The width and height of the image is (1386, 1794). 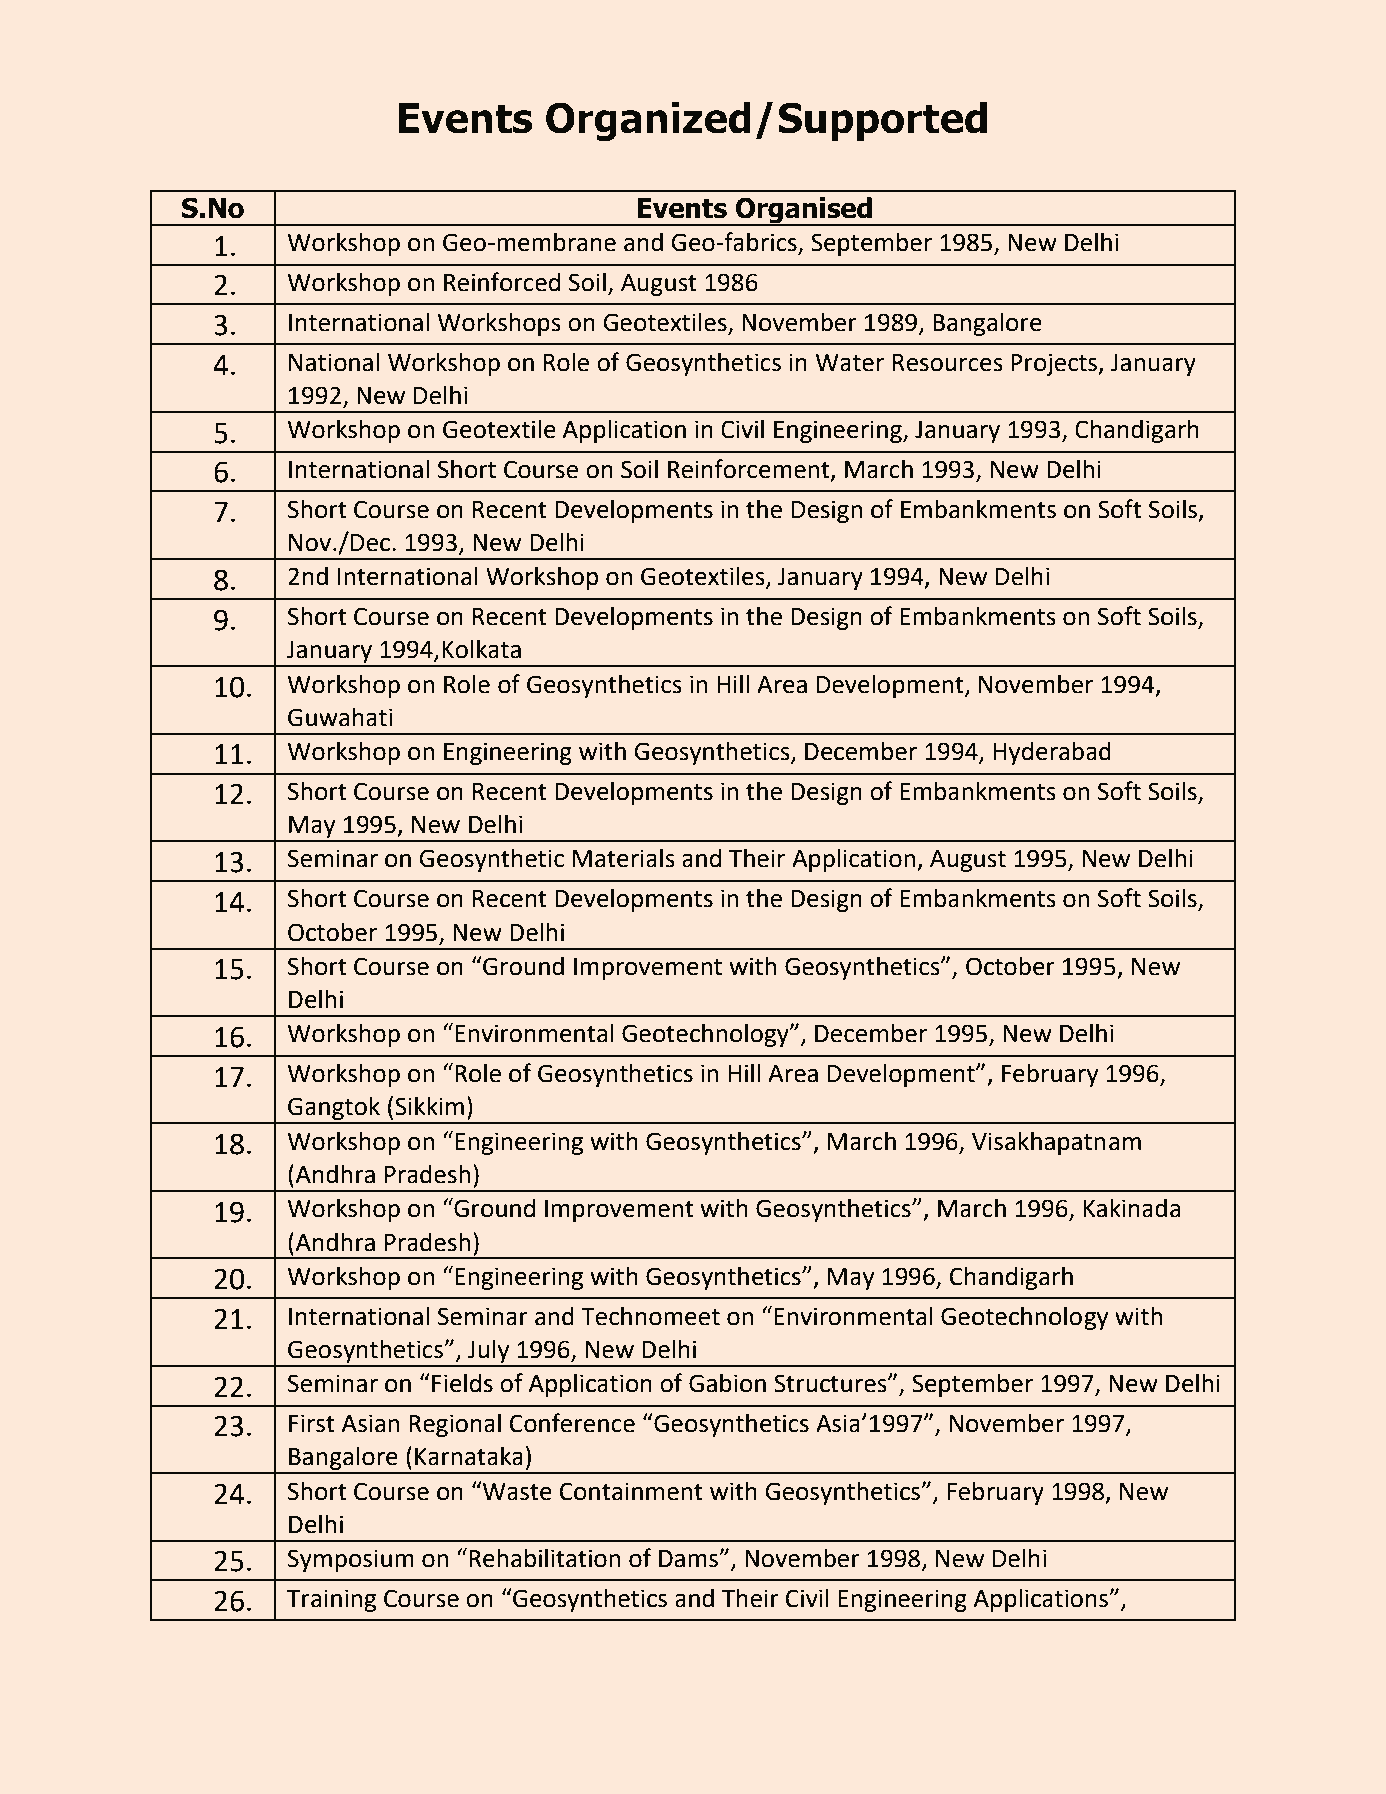 What do you see at coordinates (544, 1558) in the image?
I see `Rehabilitation` at bounding box center [544, 1558].
